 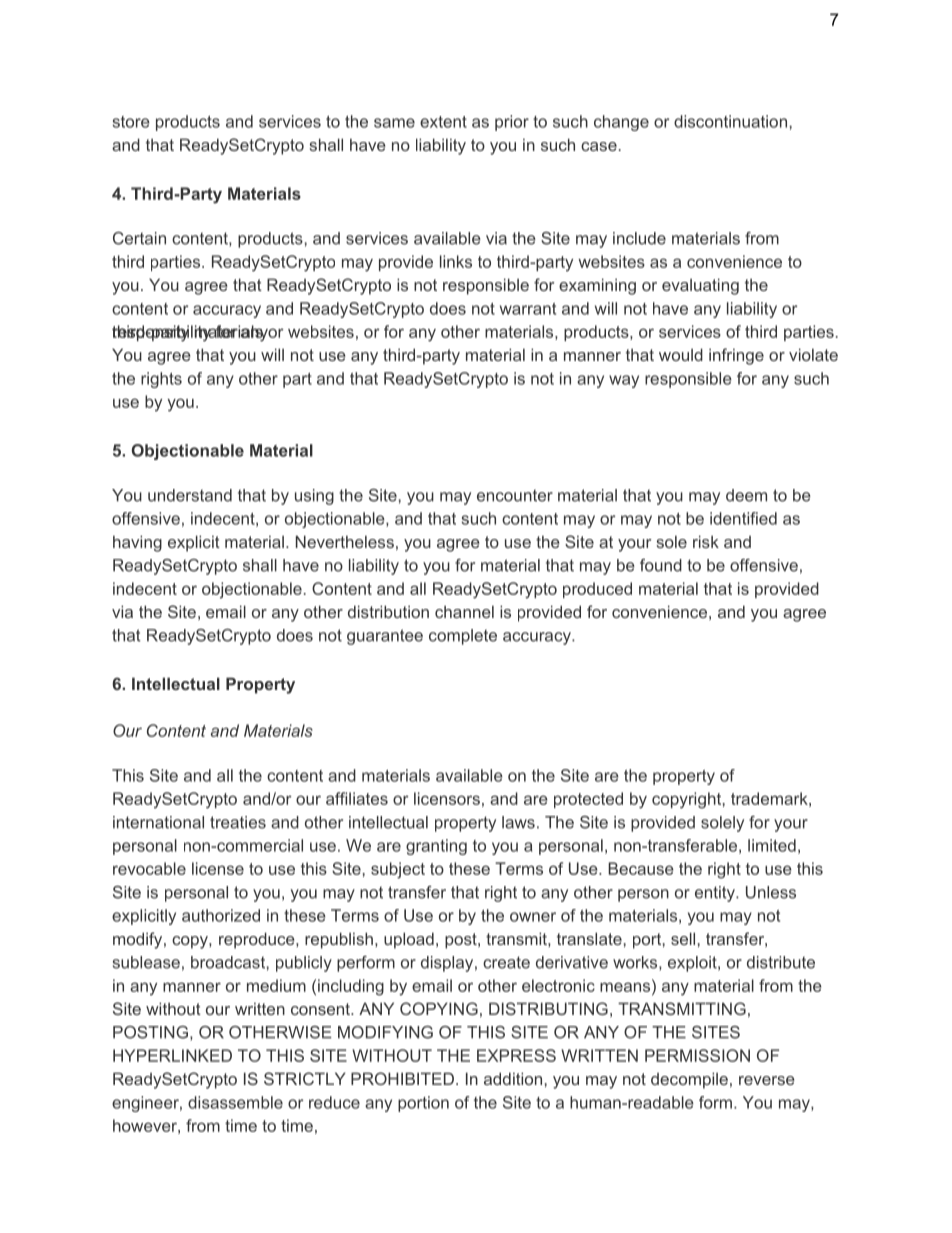 I want to click on channel, so click(x=464, y=611).
